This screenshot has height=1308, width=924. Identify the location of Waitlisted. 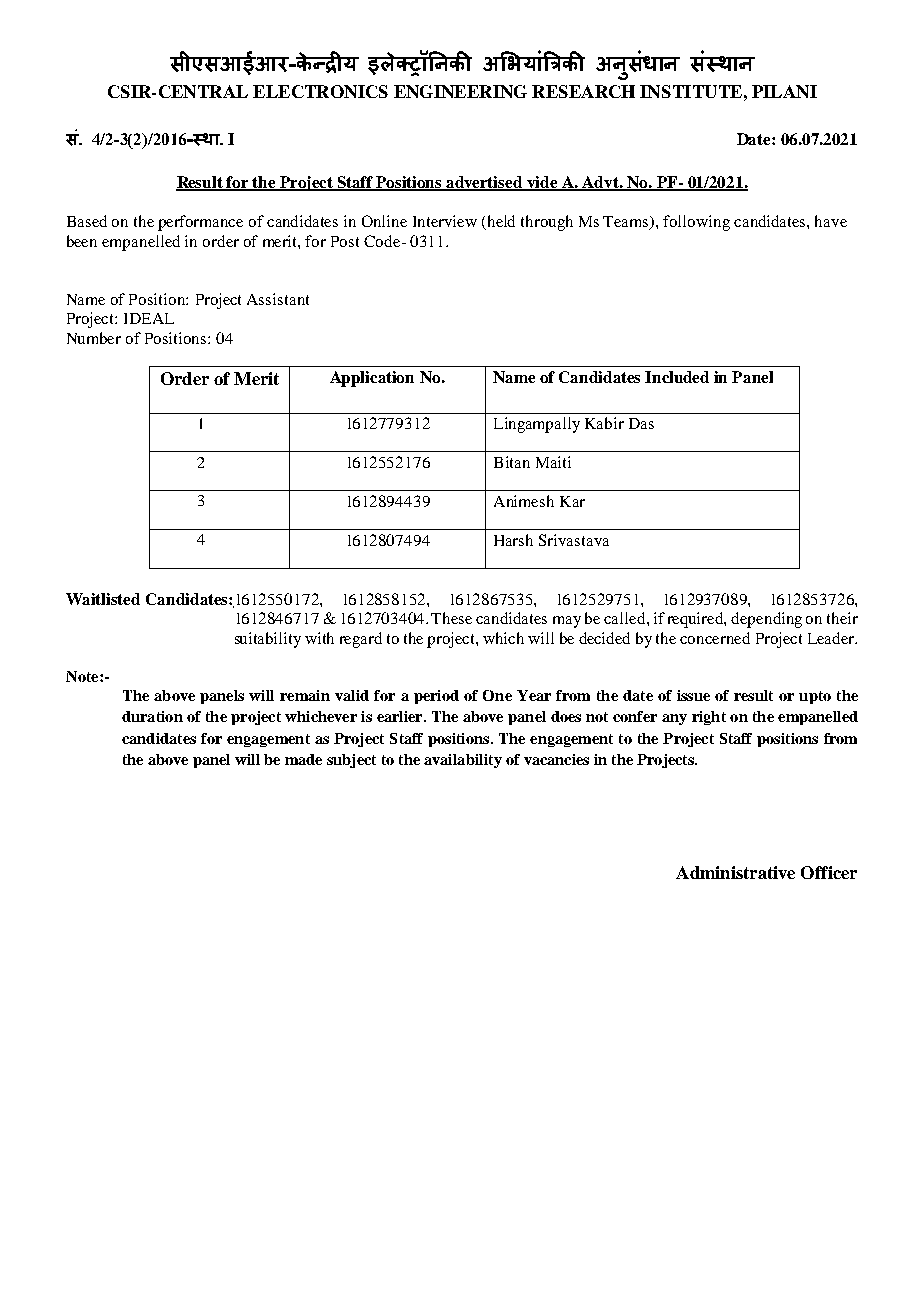
(103, 599).
